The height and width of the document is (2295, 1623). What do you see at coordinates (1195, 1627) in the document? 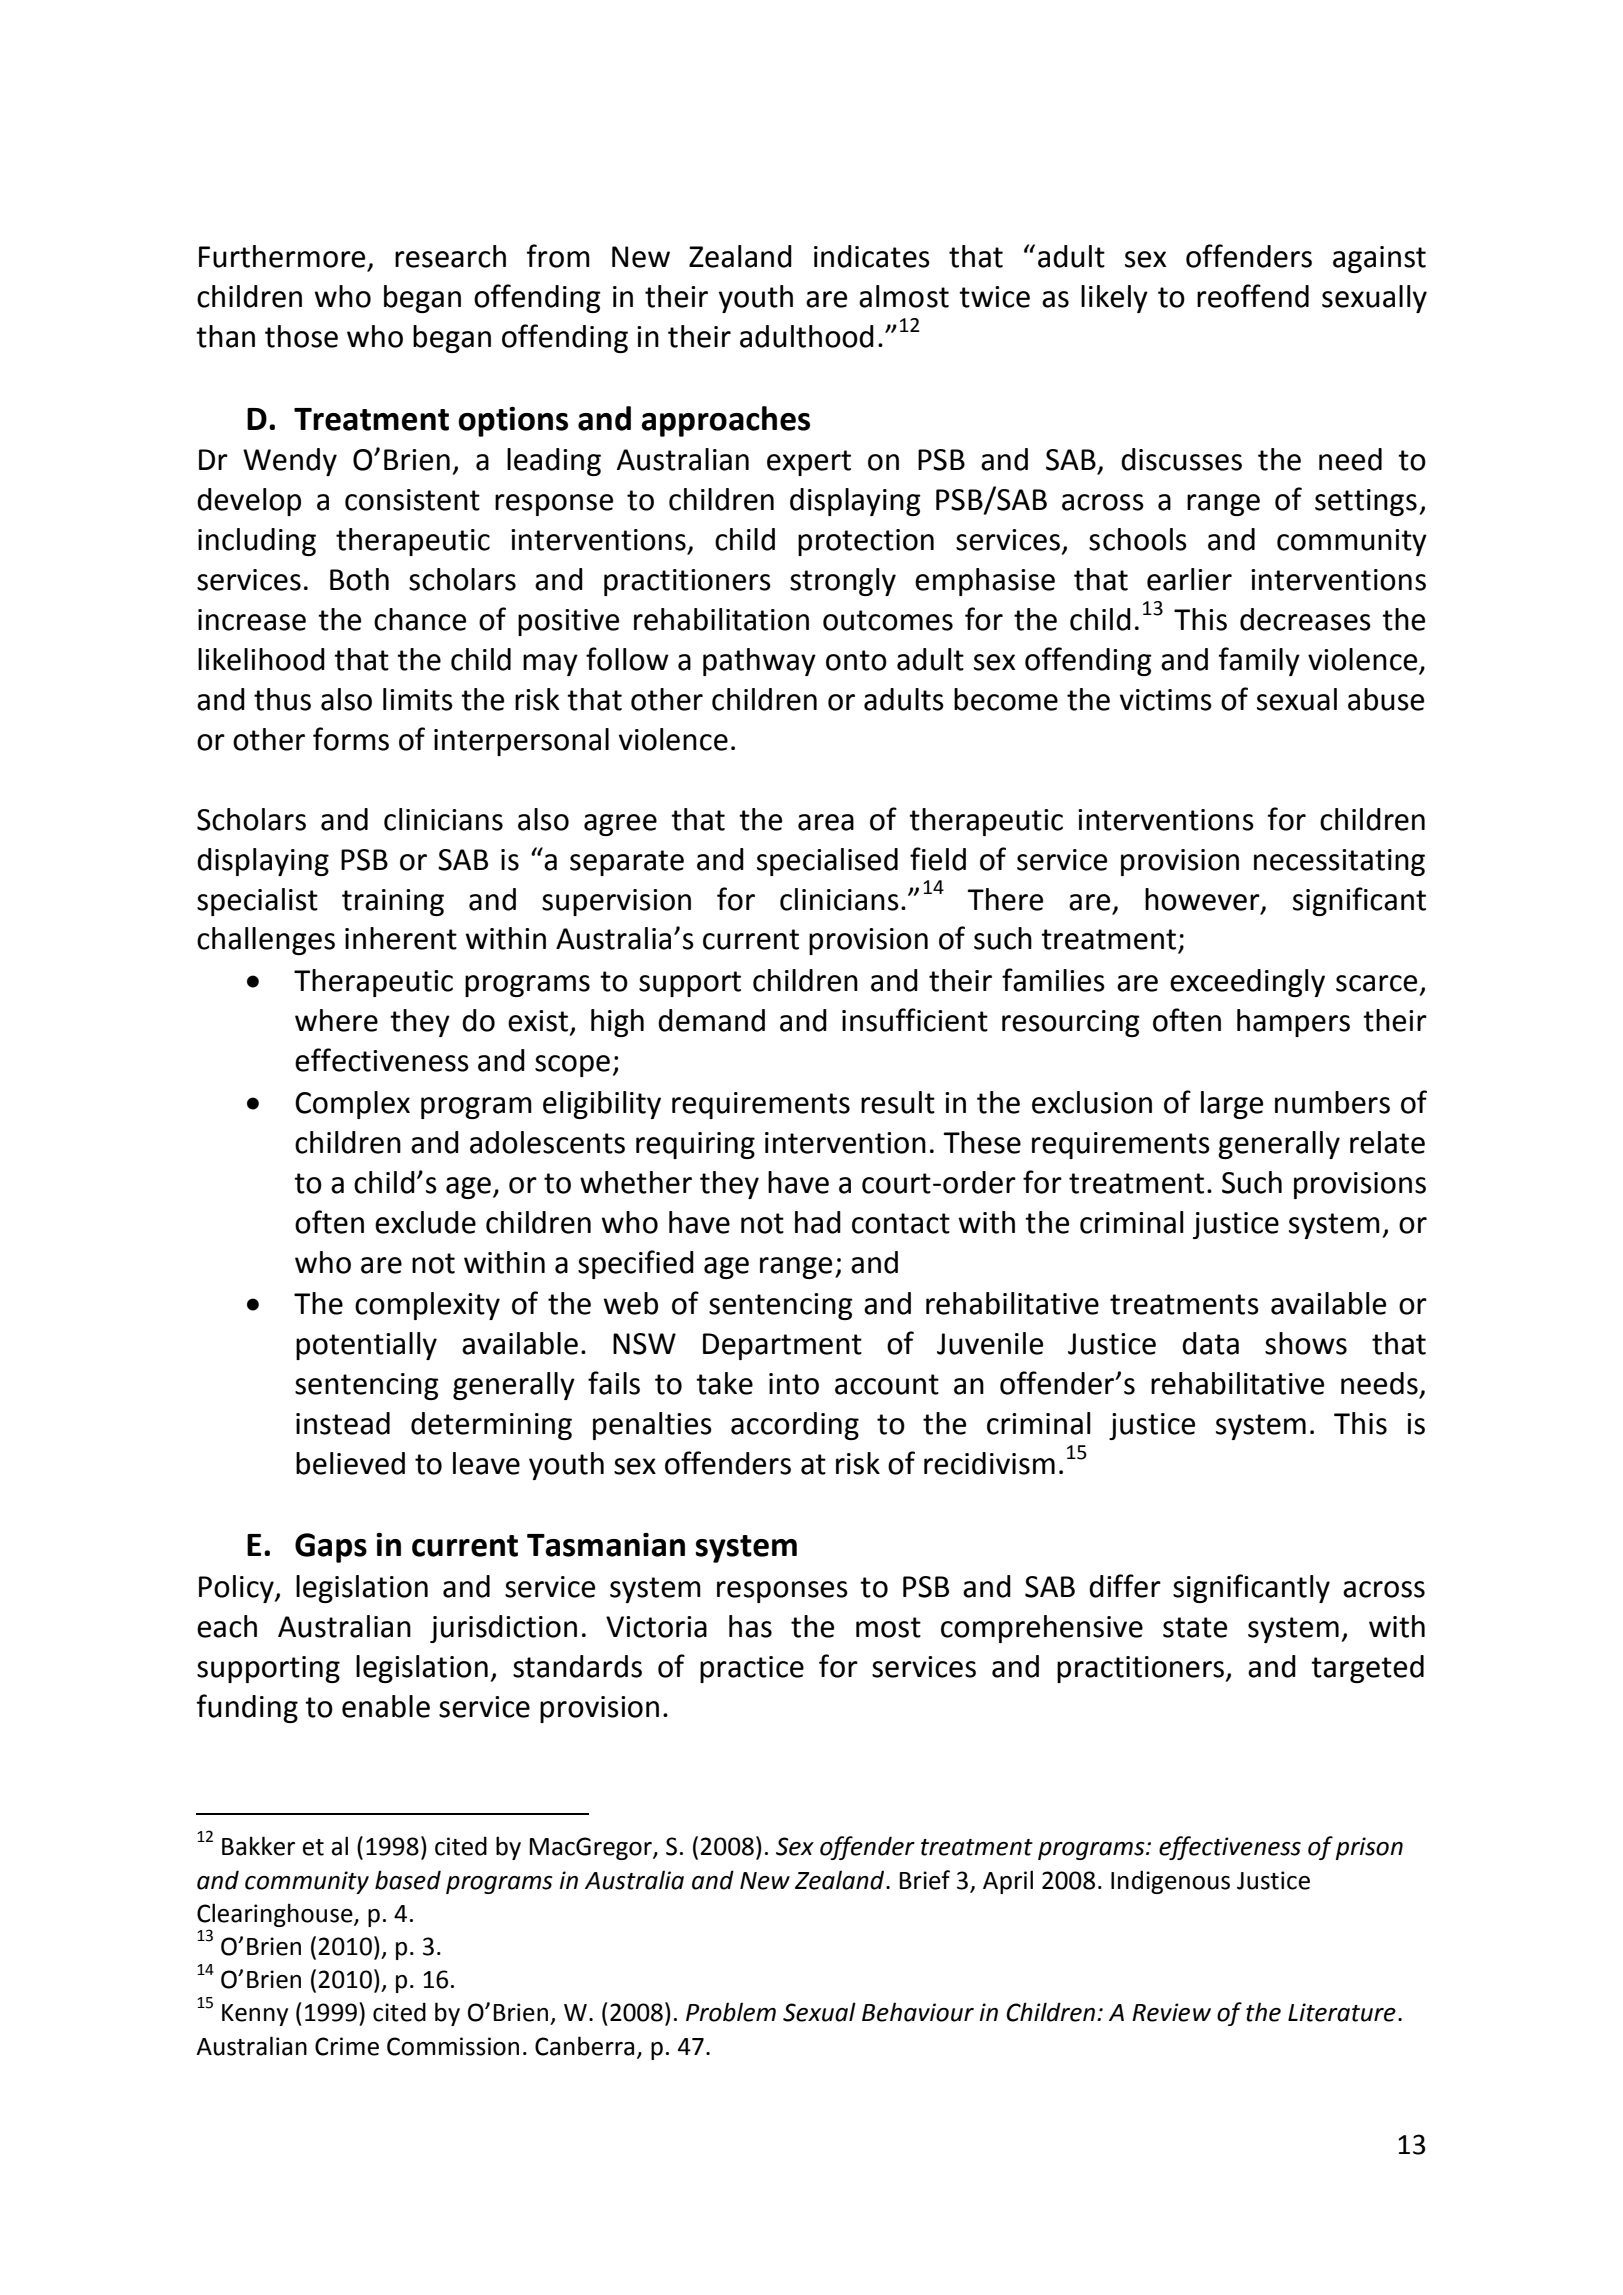
I see `state` at bounding box center [1195, 1627].
